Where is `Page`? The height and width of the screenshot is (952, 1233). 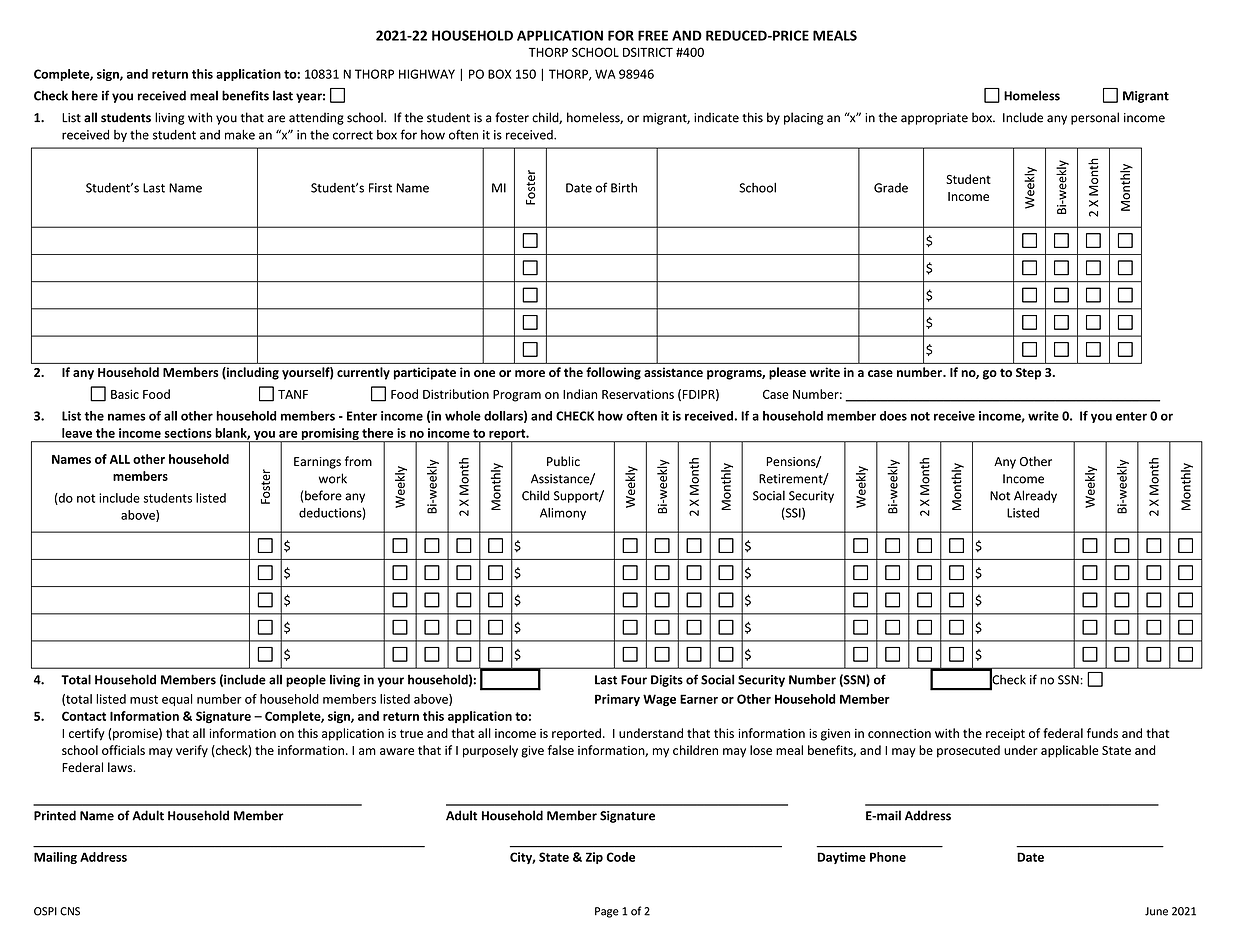
Page is located at coordinates (607, 912).
